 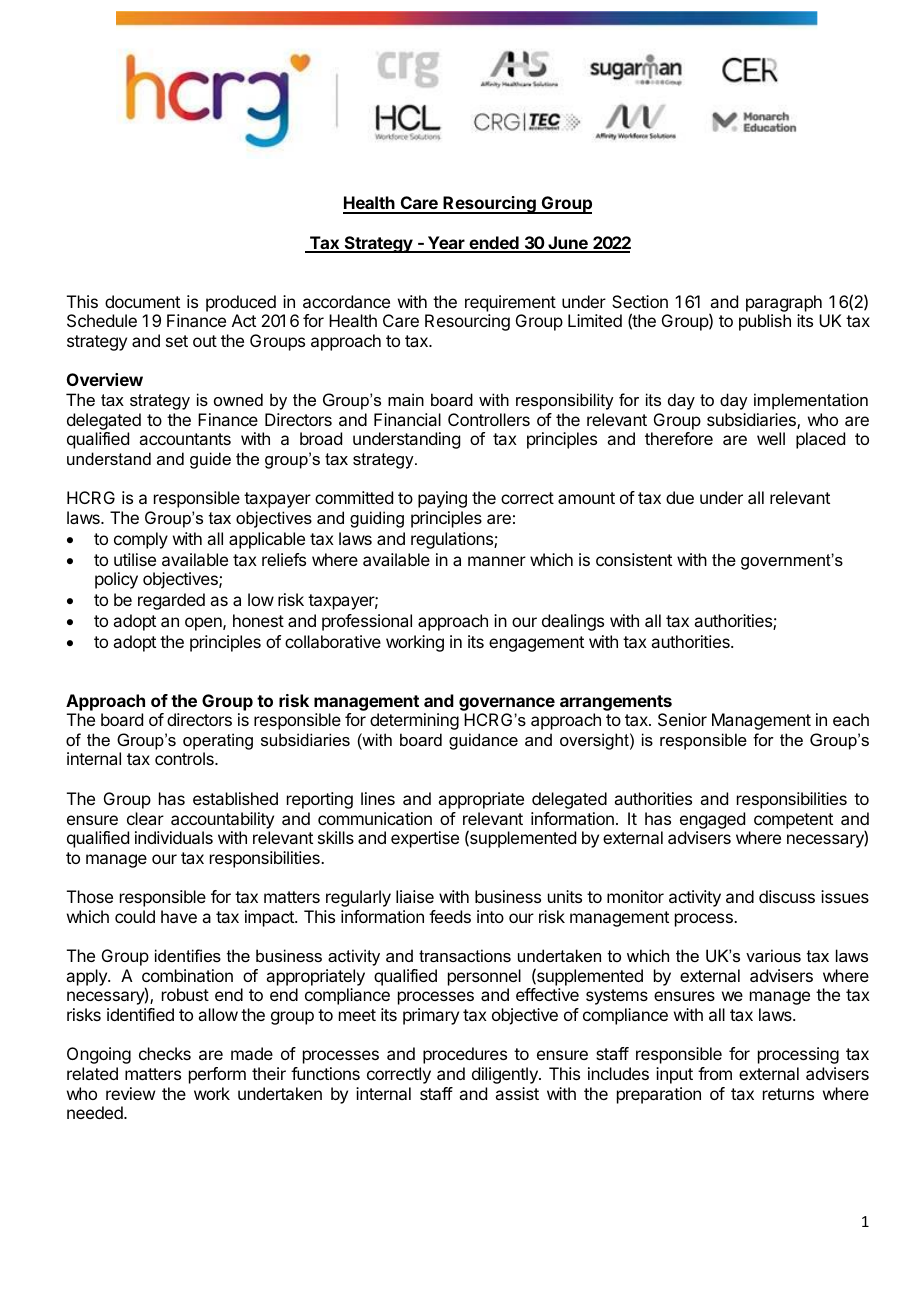 What do you see at coordinates (446, 244) in the screenshot?
I see `Year` at bounding box center [446, 244].
